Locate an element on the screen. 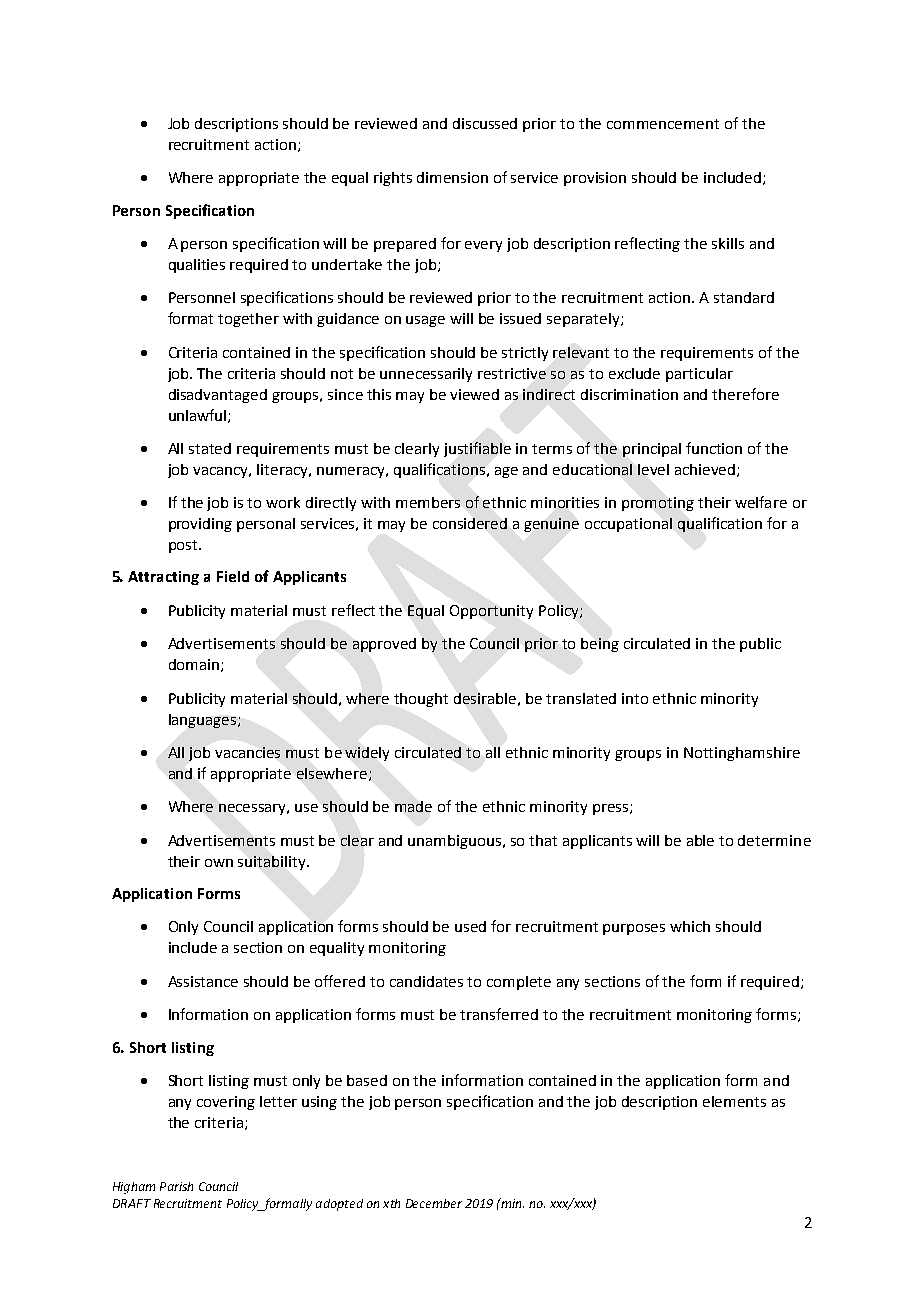 This screenshot has height=1308, width=924. thought is located at coordinates (421, 700).
